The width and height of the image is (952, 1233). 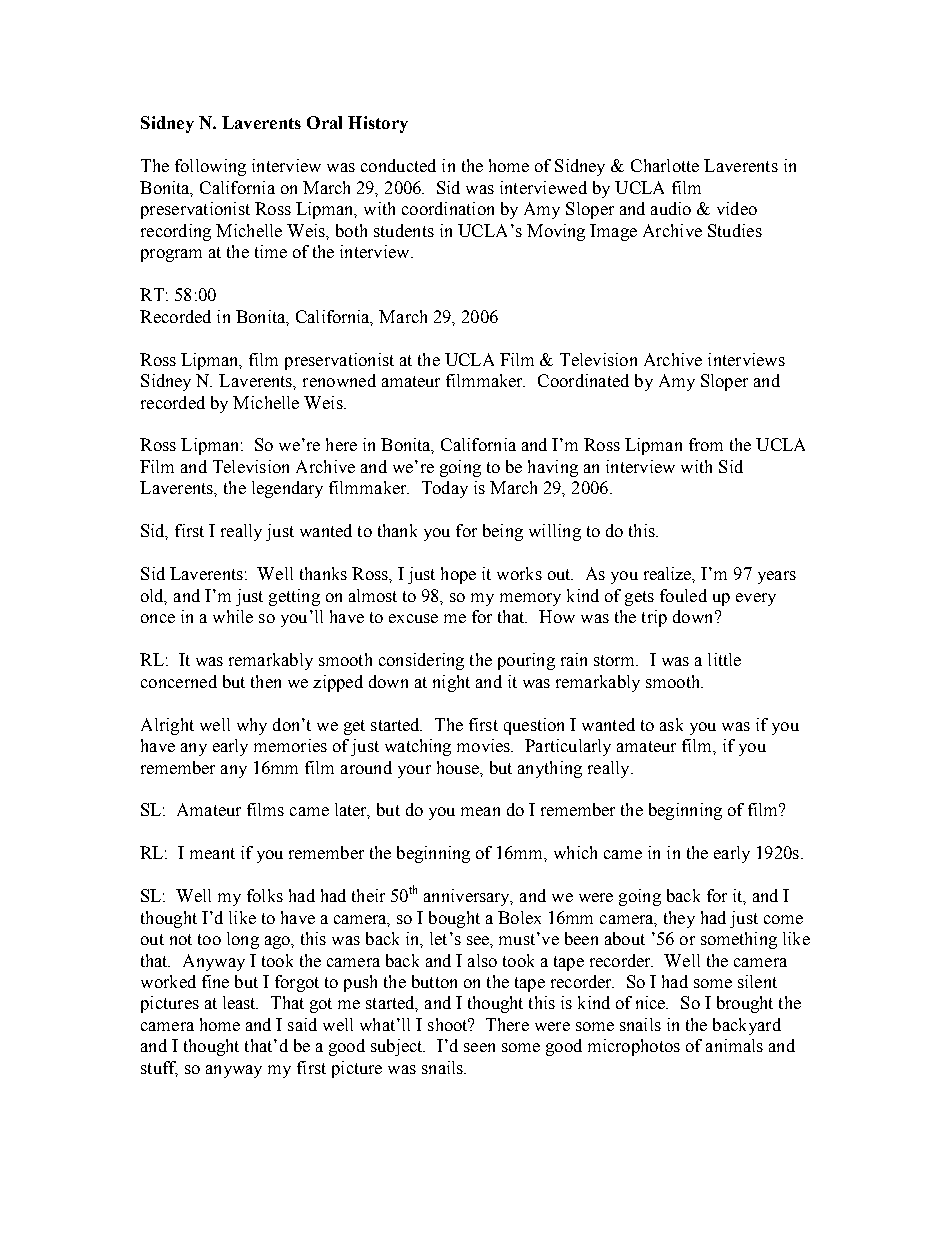 What do you see at coordinates (240, 1002) in the image?
I see `least` at bounding box center [240, 1002].
